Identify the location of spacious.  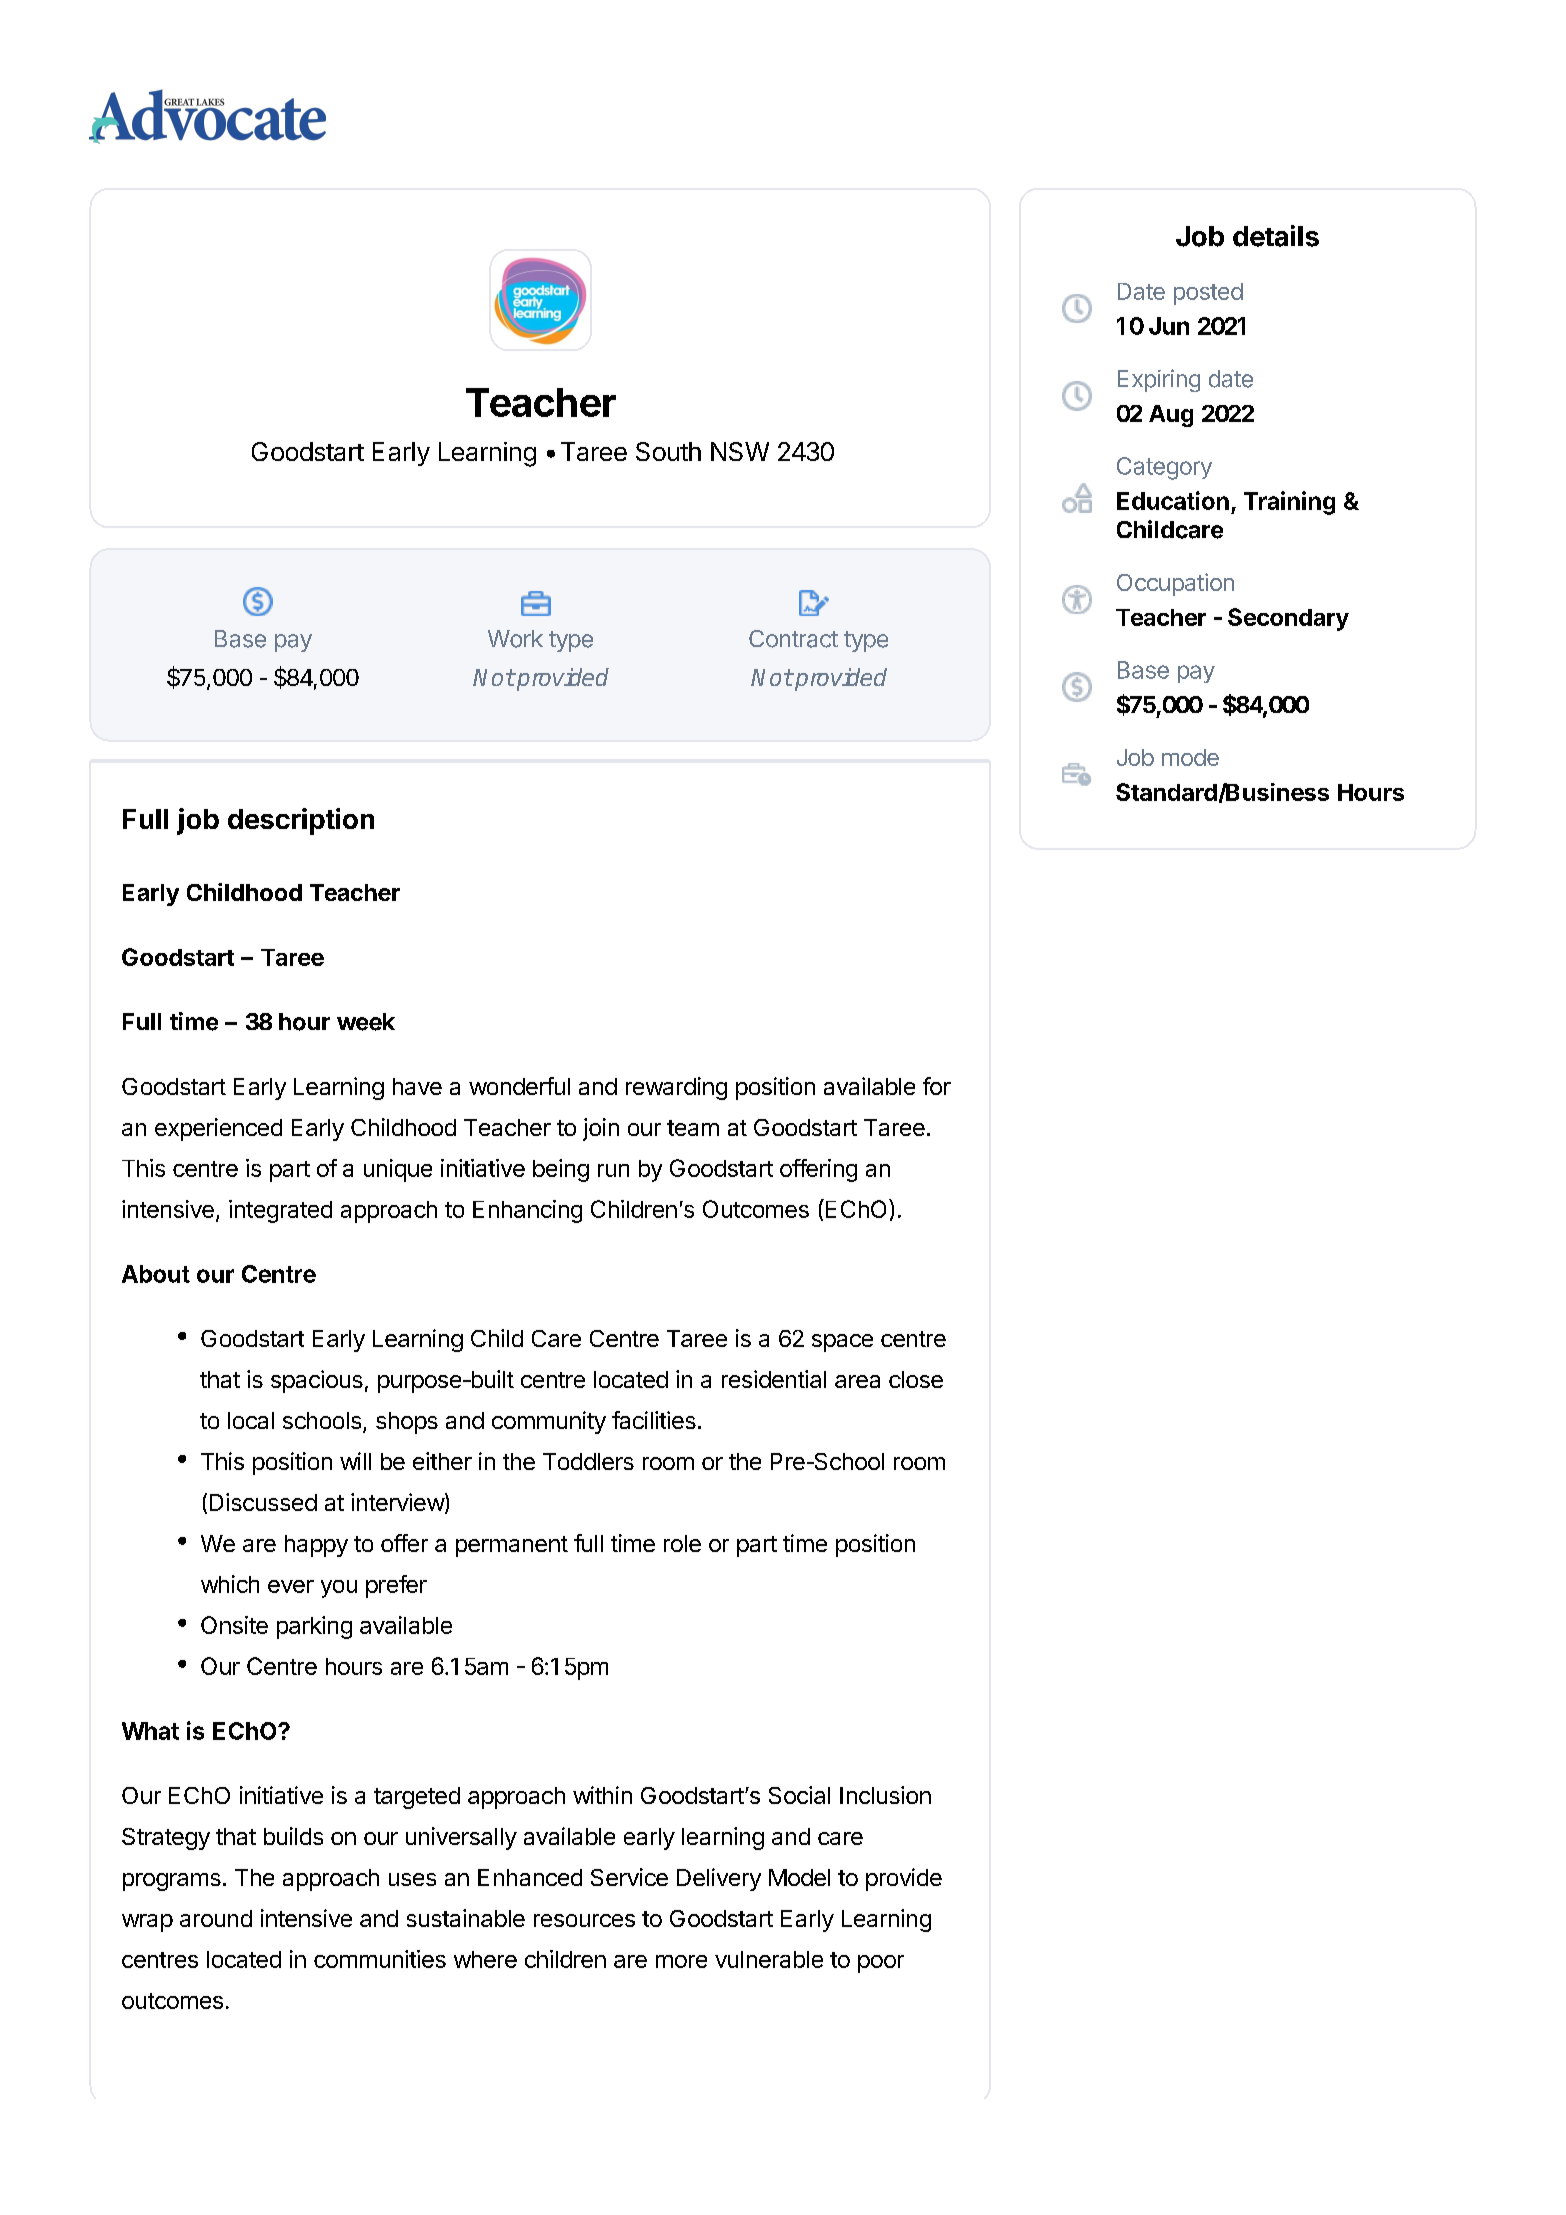
(317, 1381).
